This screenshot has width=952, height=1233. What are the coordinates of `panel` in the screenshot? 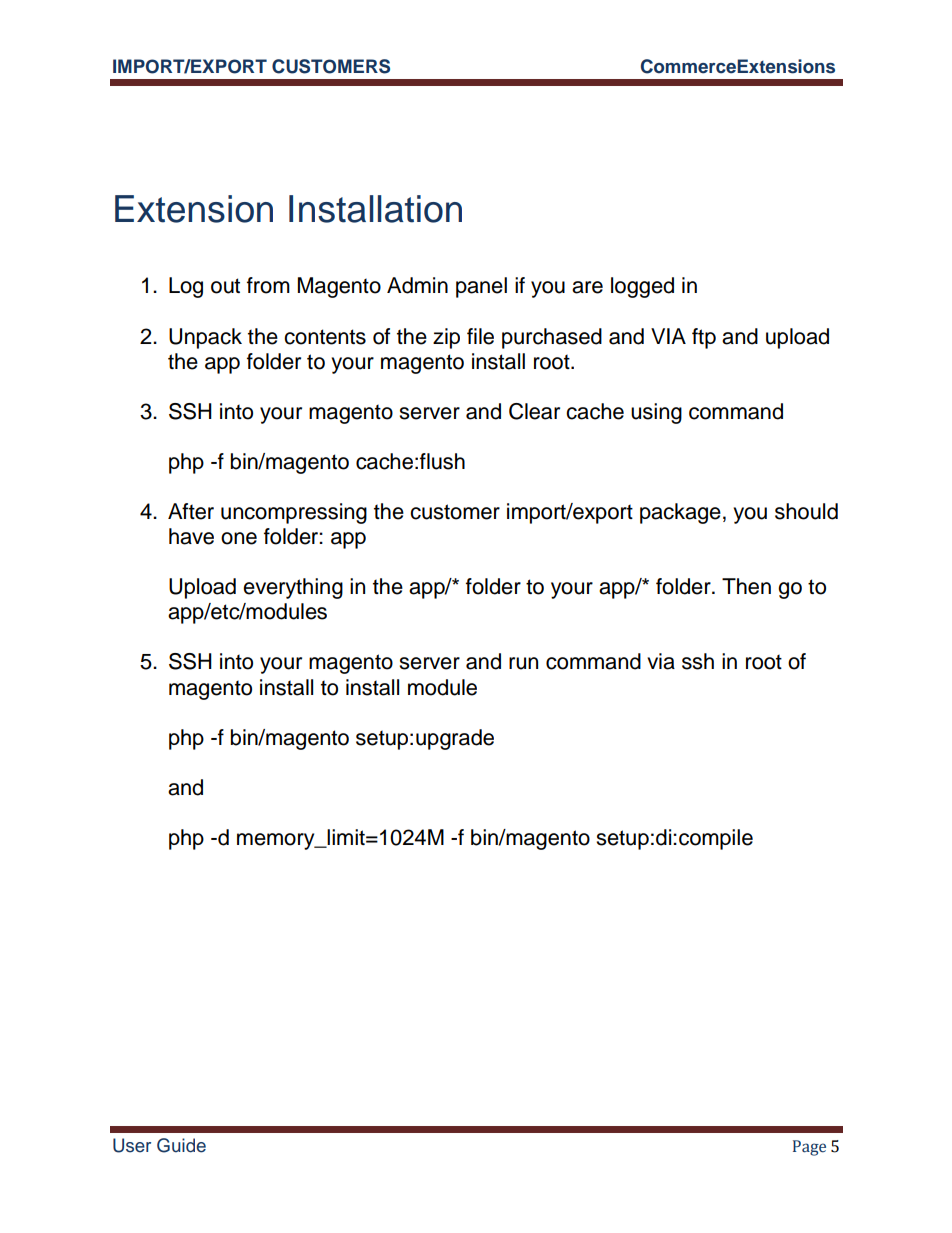 It's located at (481, 287).
